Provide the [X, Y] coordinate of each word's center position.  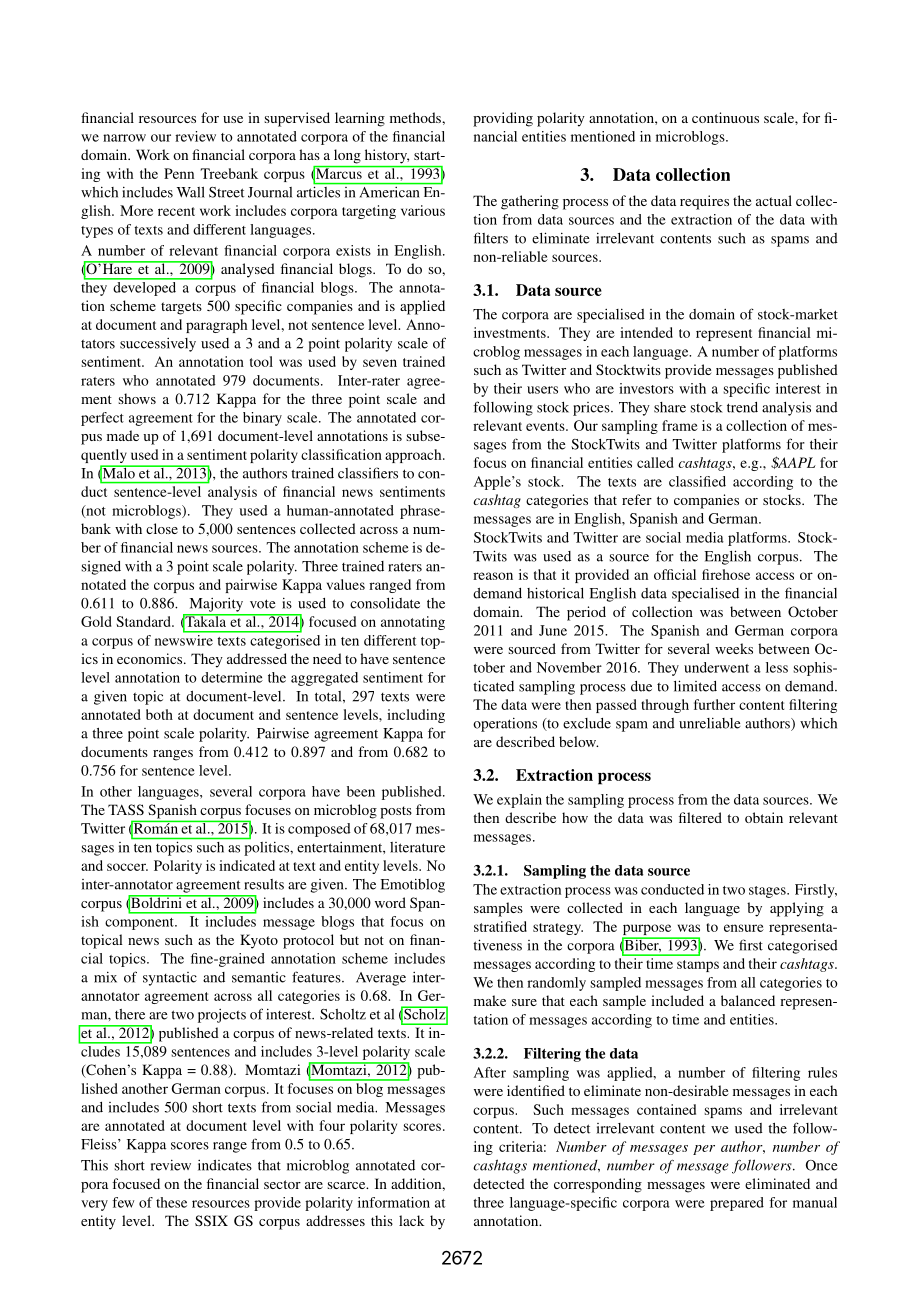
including [416, 716]
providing [503, 119]
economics [151, 658]
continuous [725, 117]
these [171, 1202]
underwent [716, 667]
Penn [179, 173]
